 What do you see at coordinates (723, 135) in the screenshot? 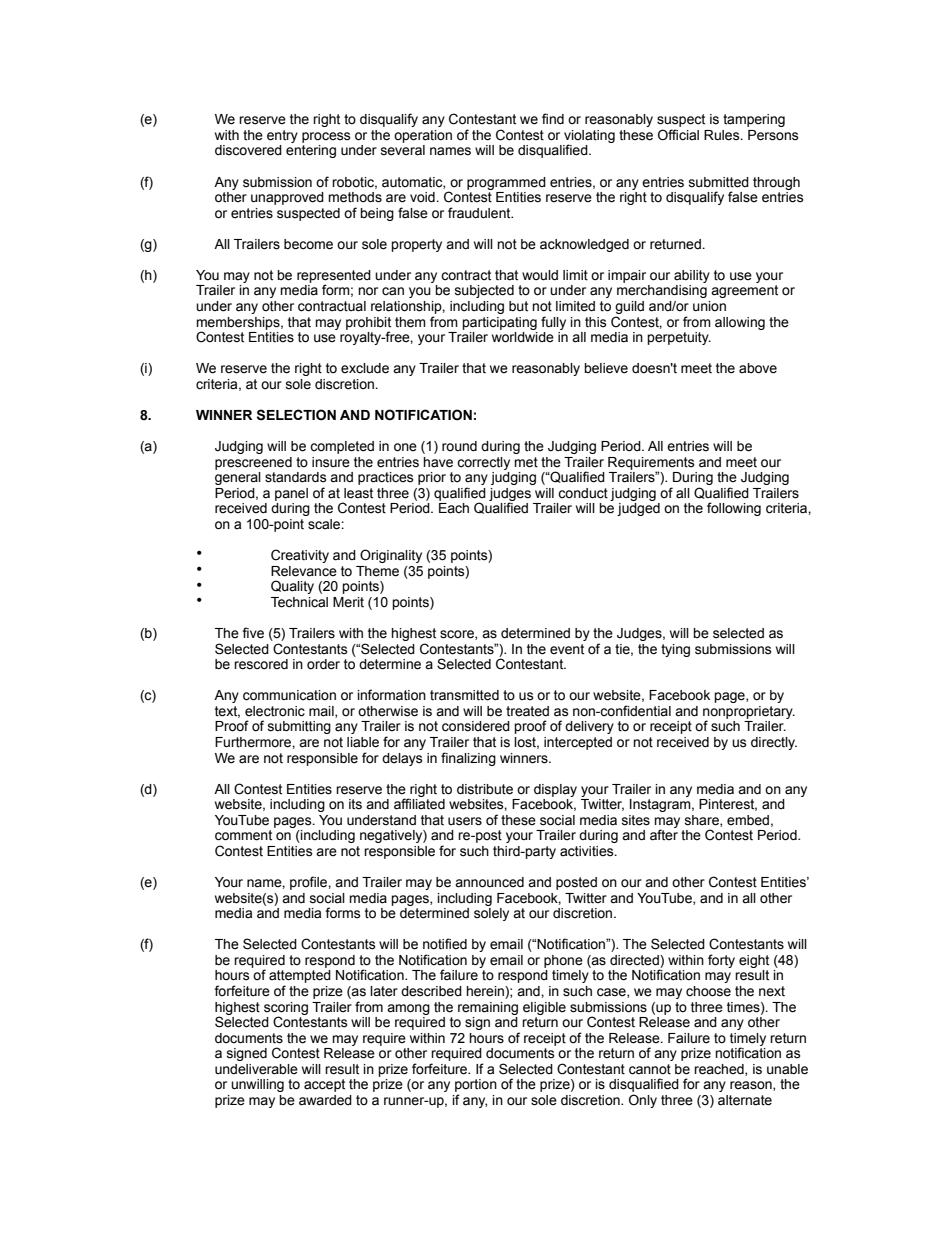
I see `Rules` at bounding box center [723, 135].
